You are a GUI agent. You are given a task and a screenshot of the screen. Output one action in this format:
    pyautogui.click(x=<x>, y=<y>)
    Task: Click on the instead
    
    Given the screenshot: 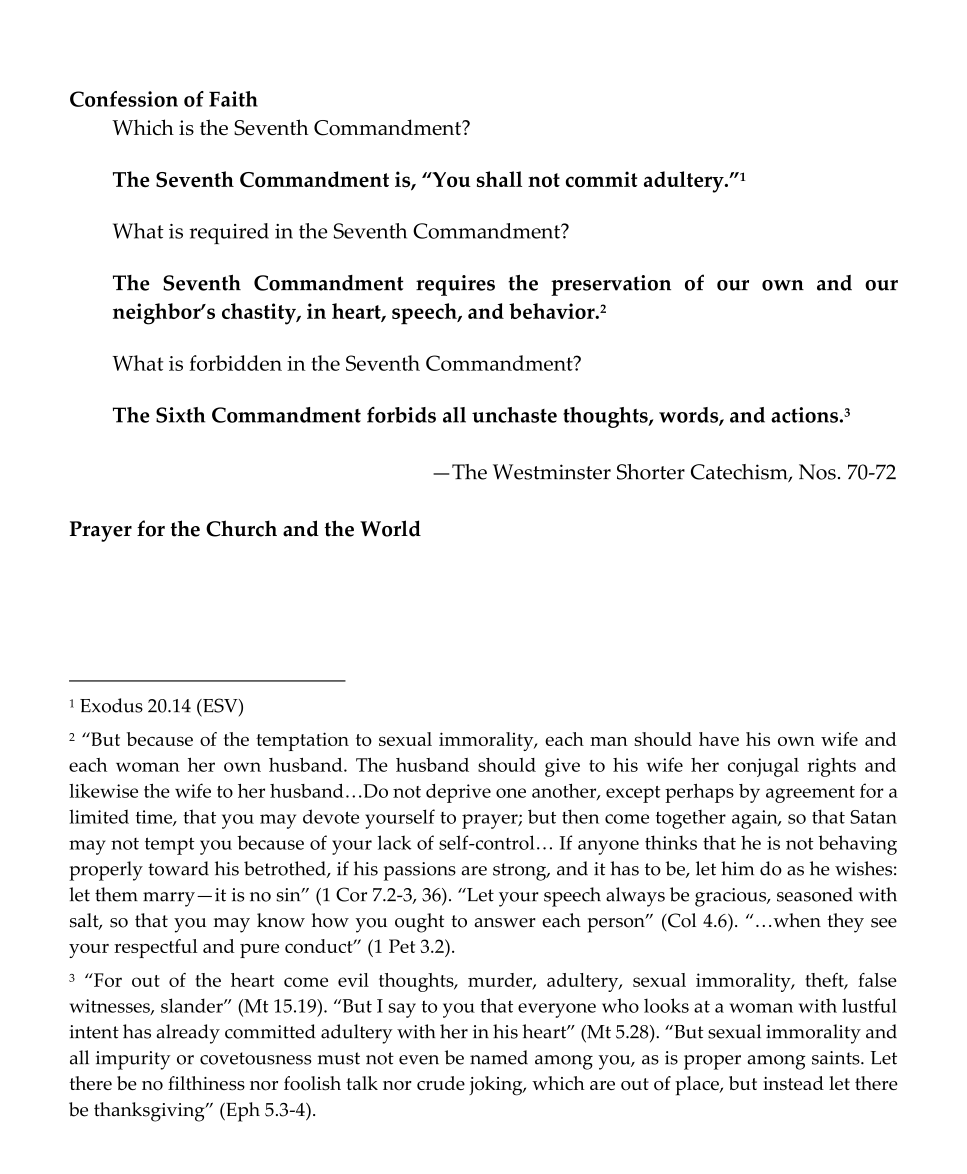 What is the action you would take?
    pyautogui.click(x=793, y=1083)
